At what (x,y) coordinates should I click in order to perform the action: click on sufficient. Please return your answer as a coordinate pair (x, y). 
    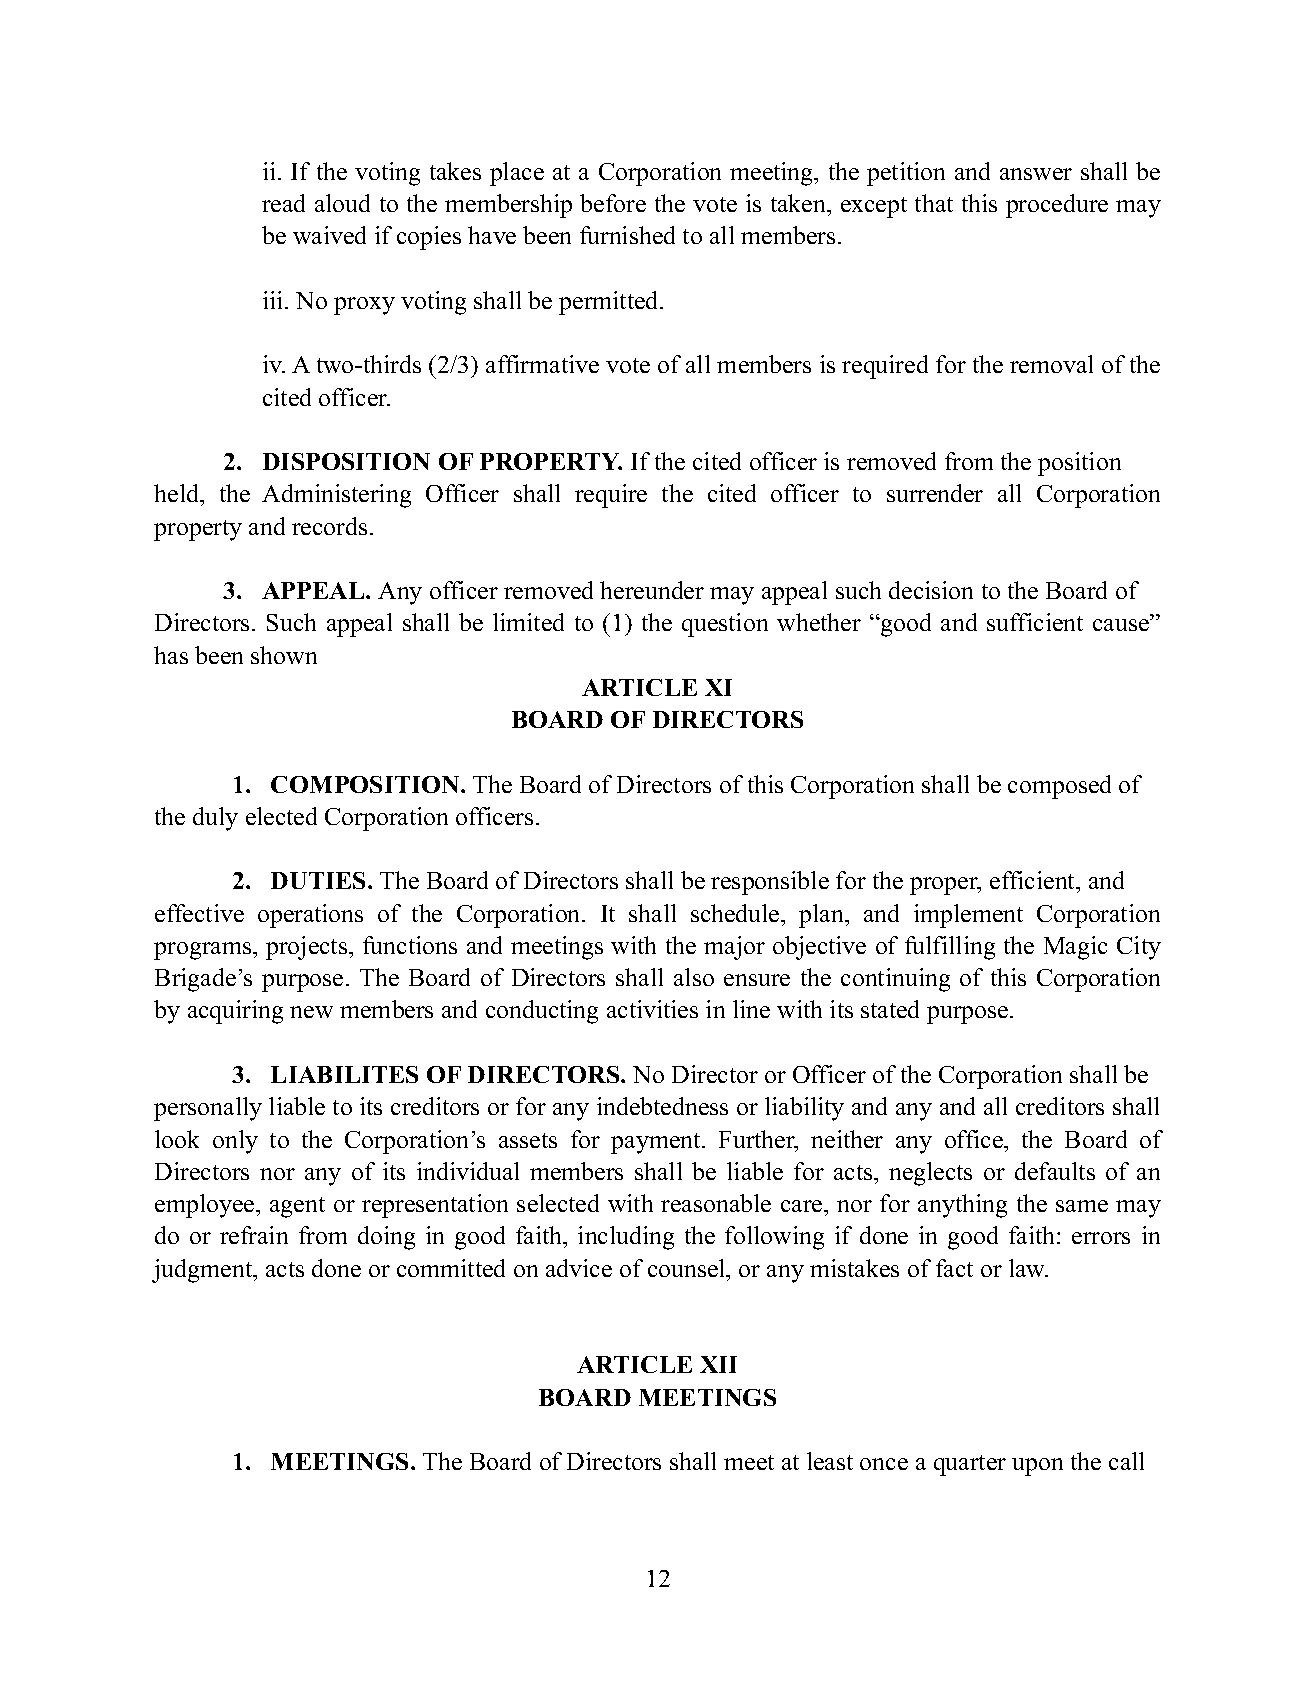
    Looking at the image, I should click on (1035, 622).
